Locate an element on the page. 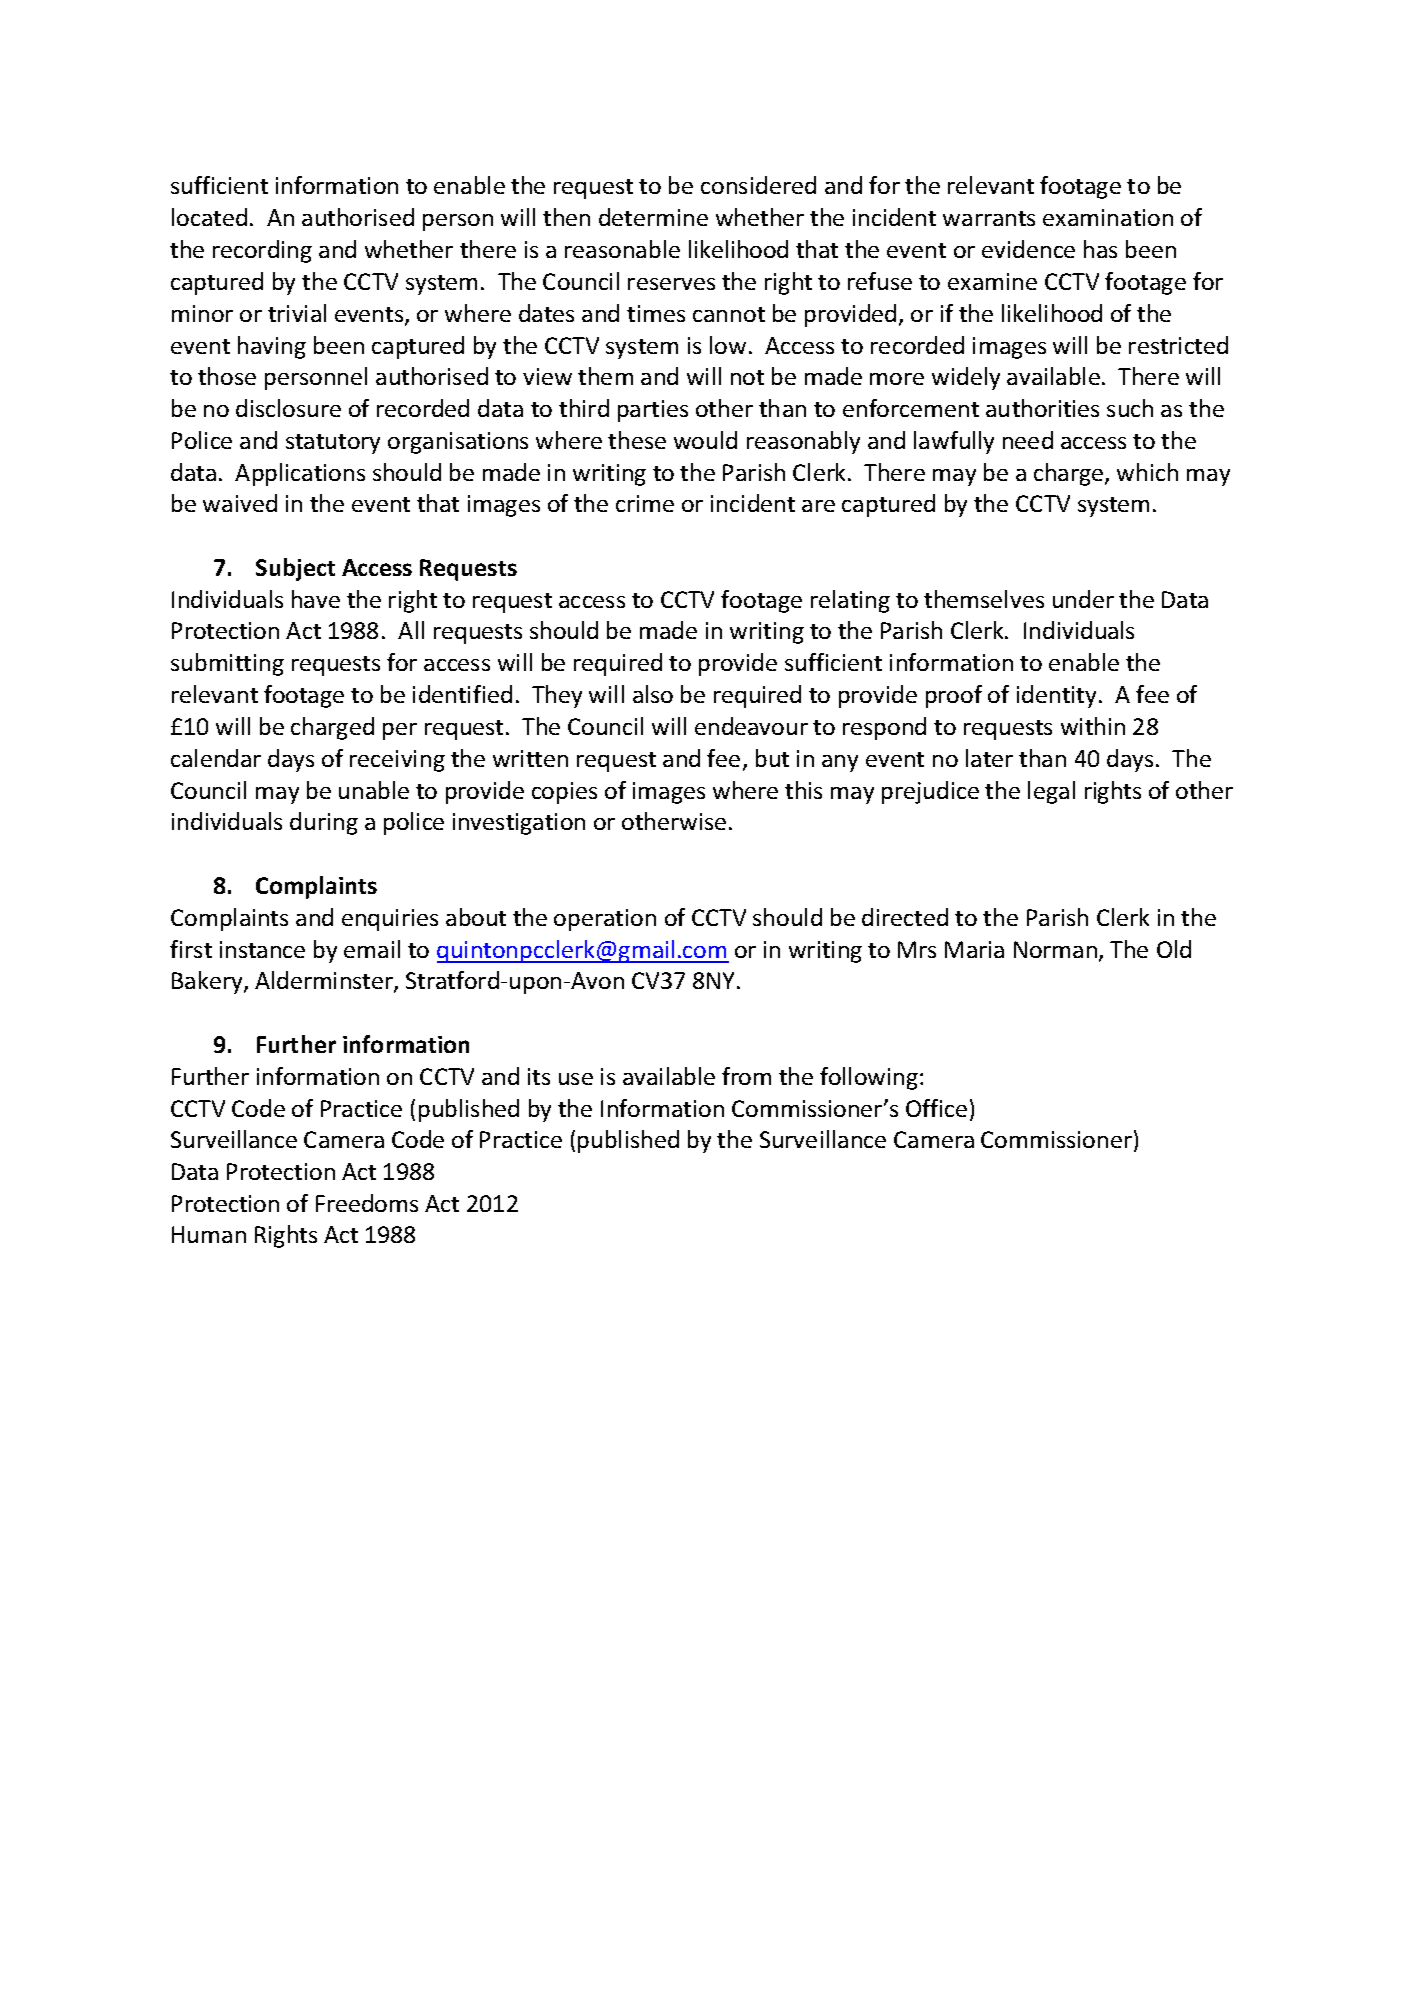 This image has height=1993, width=1409. submitting is located at coordinates (227, 664).
